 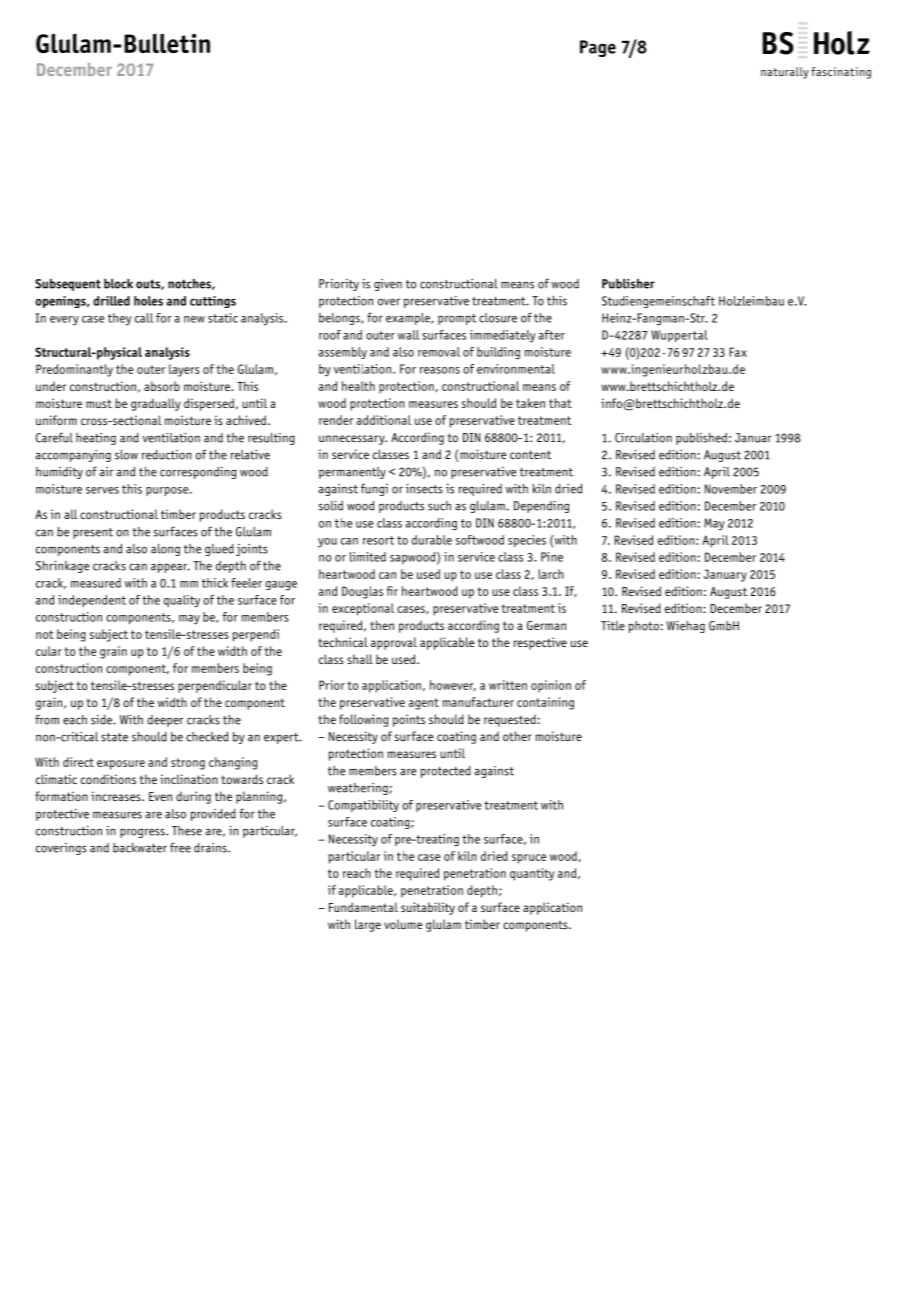 What do you see at coordinates (628, 283) in the screenshot?
I see `Publisher` at bounding box center [628, 283].
